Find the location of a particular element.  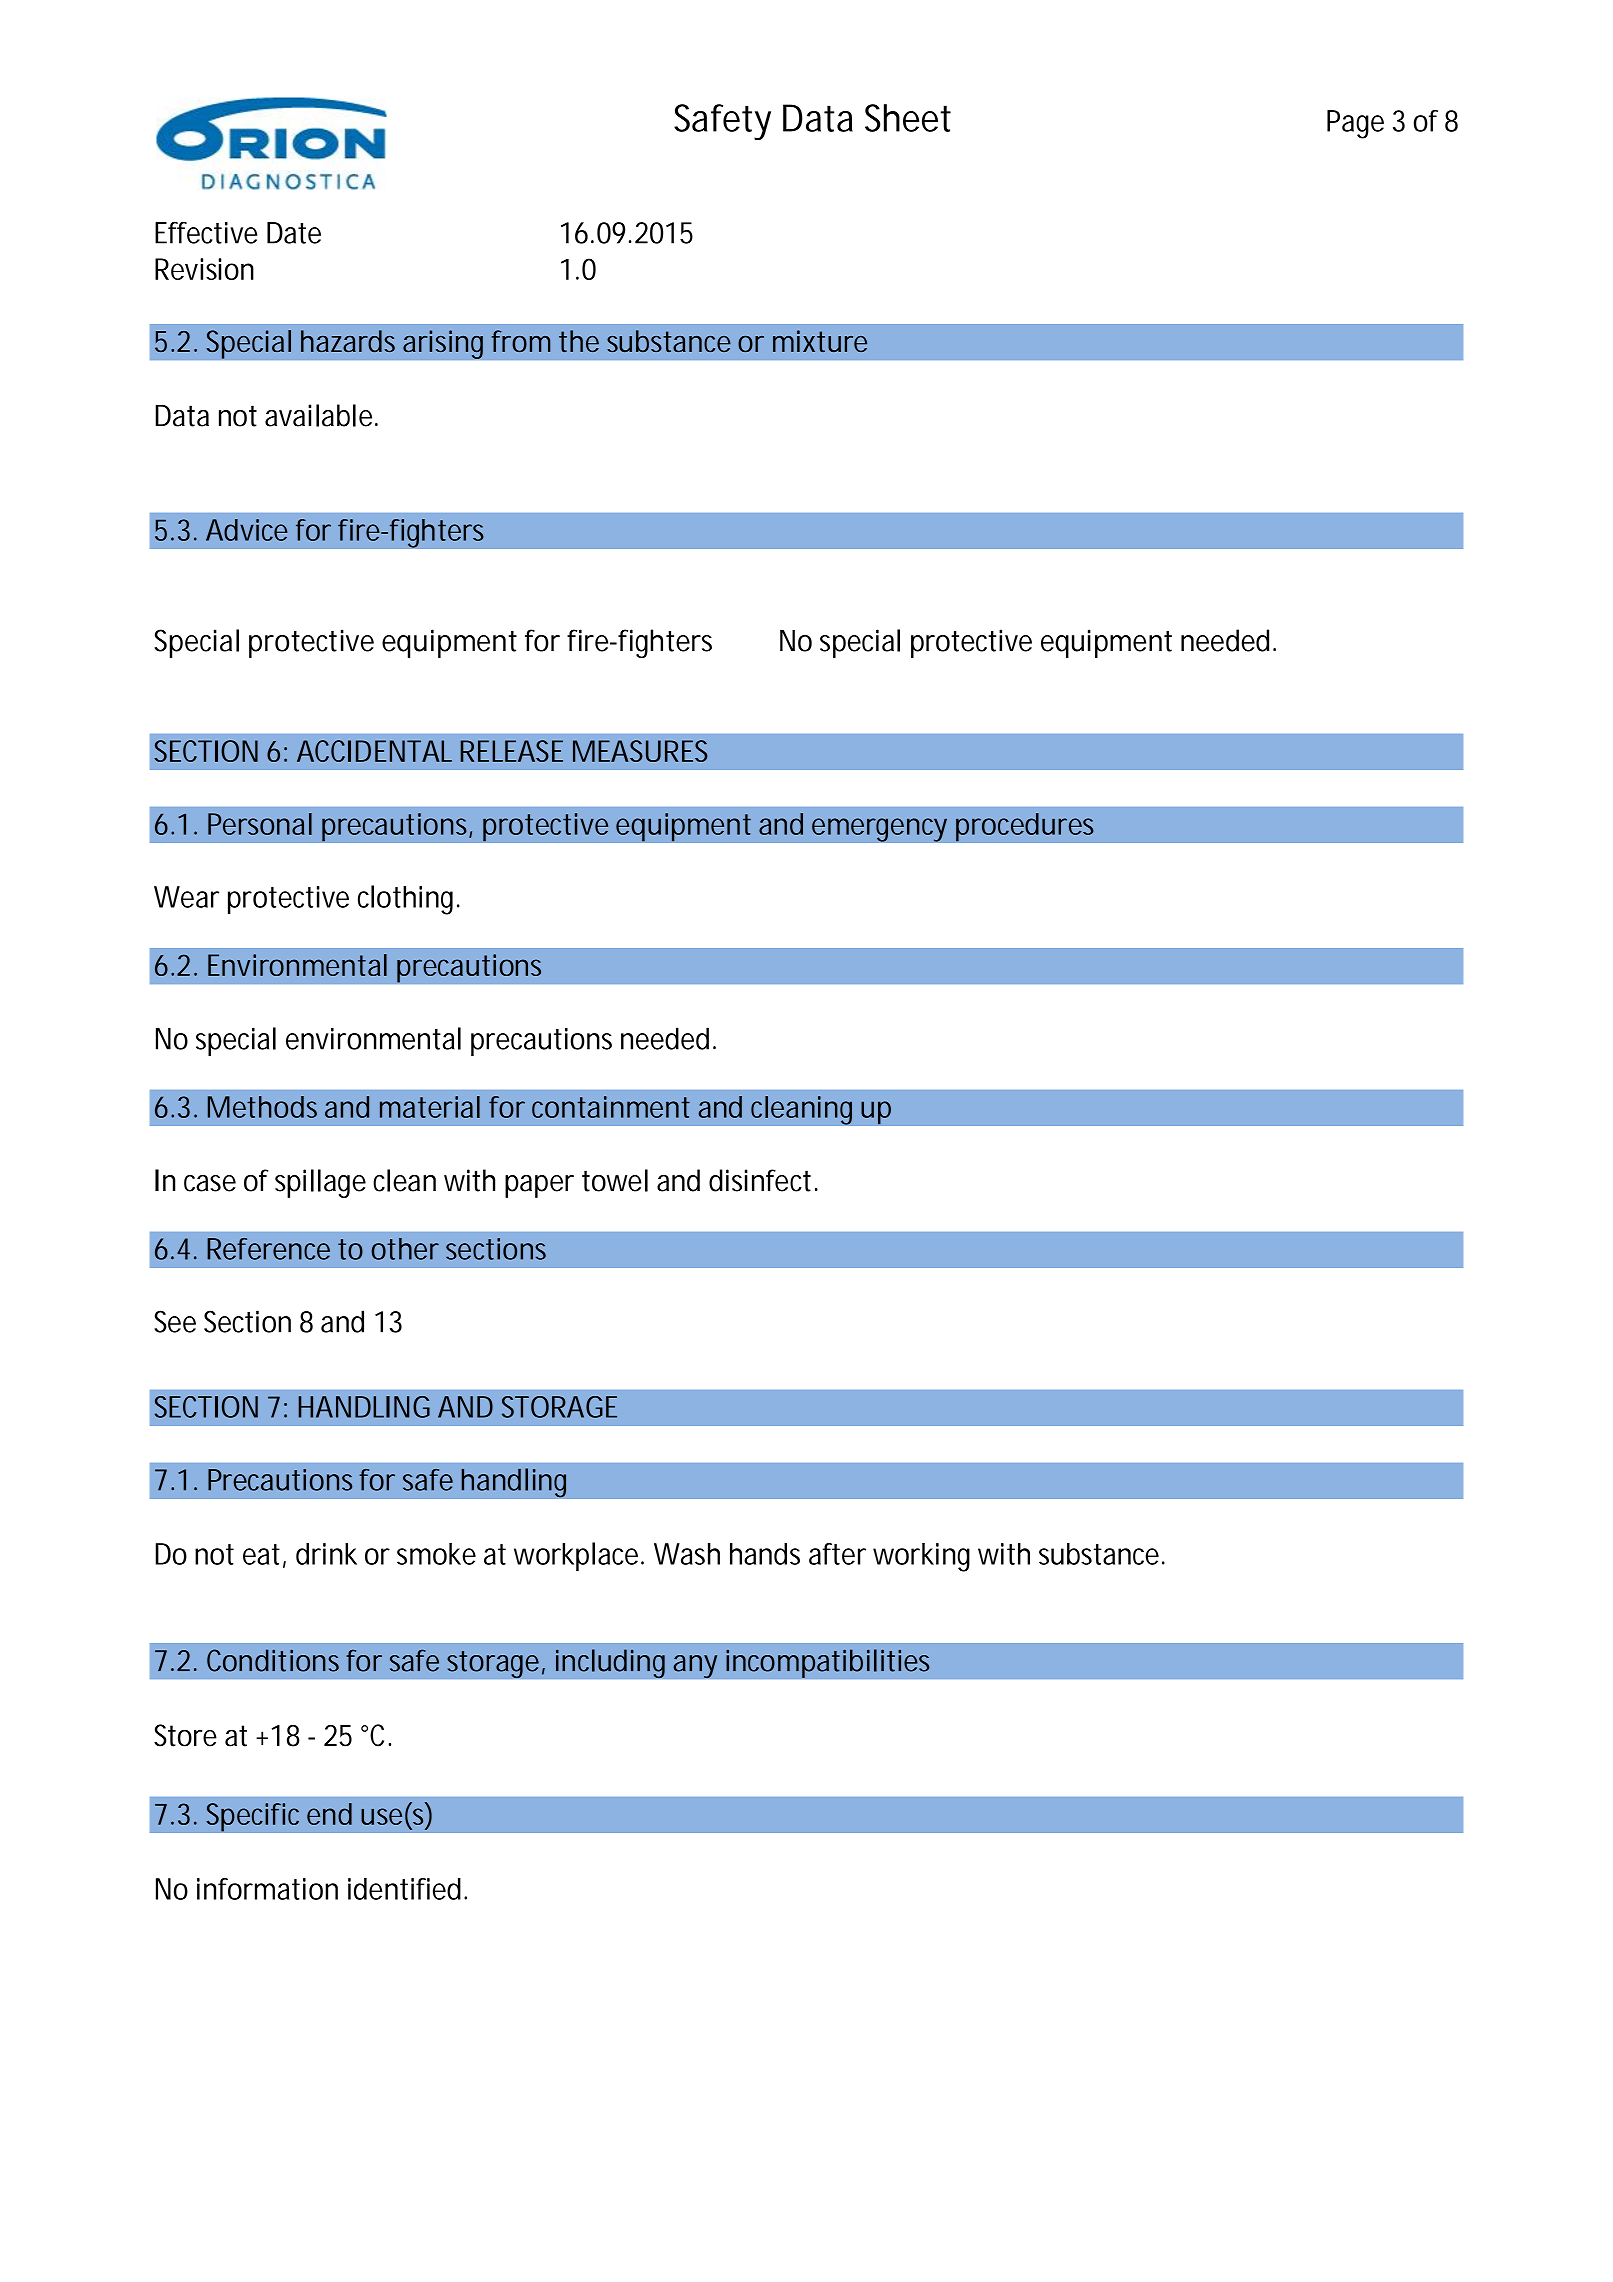

procedures is located at coordinates (1025, 827).
